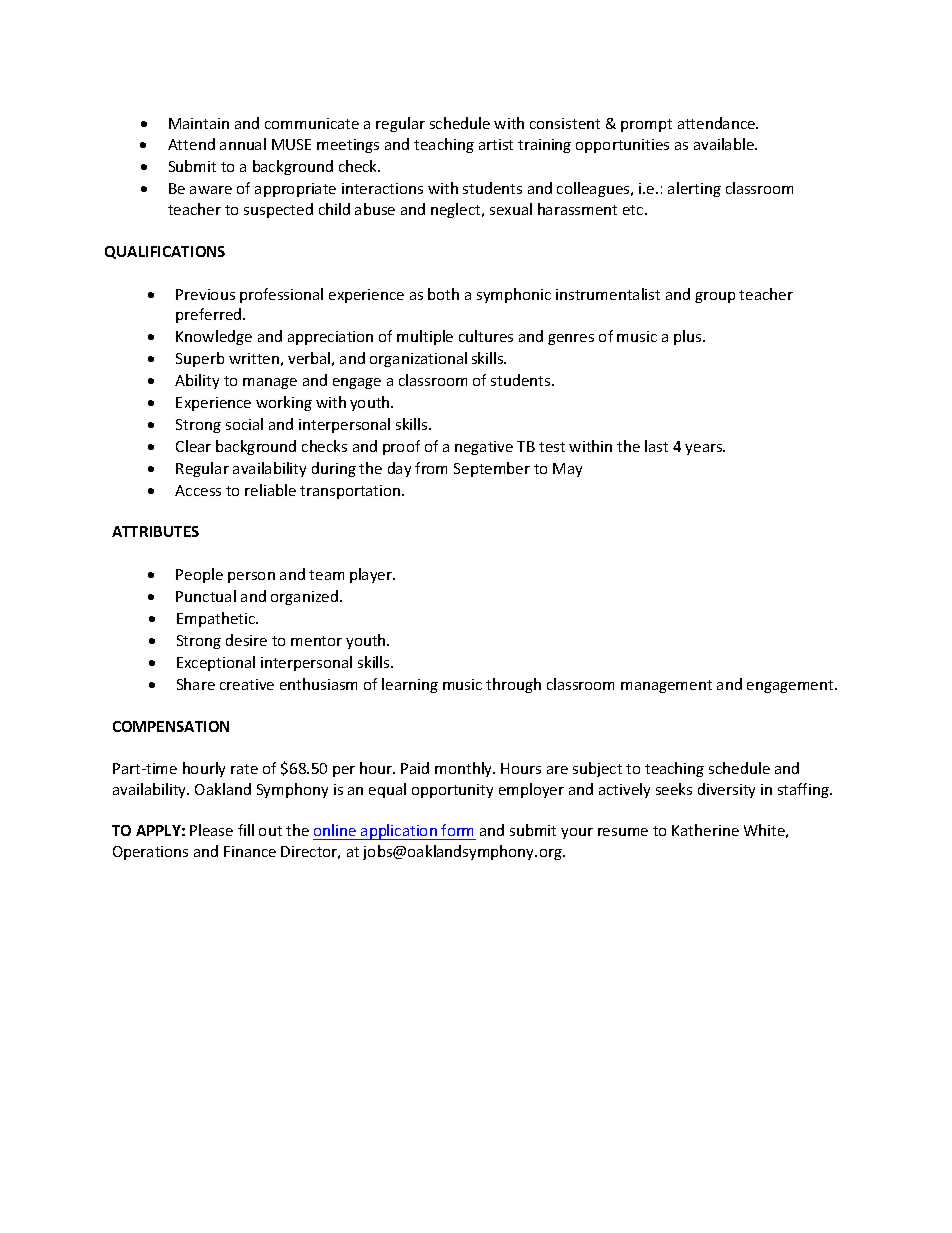 The image size is (952, 1233). What do you see at coordinates (492, 469) in the screenshot?
I see `September` at bounding box center [492, 469].
